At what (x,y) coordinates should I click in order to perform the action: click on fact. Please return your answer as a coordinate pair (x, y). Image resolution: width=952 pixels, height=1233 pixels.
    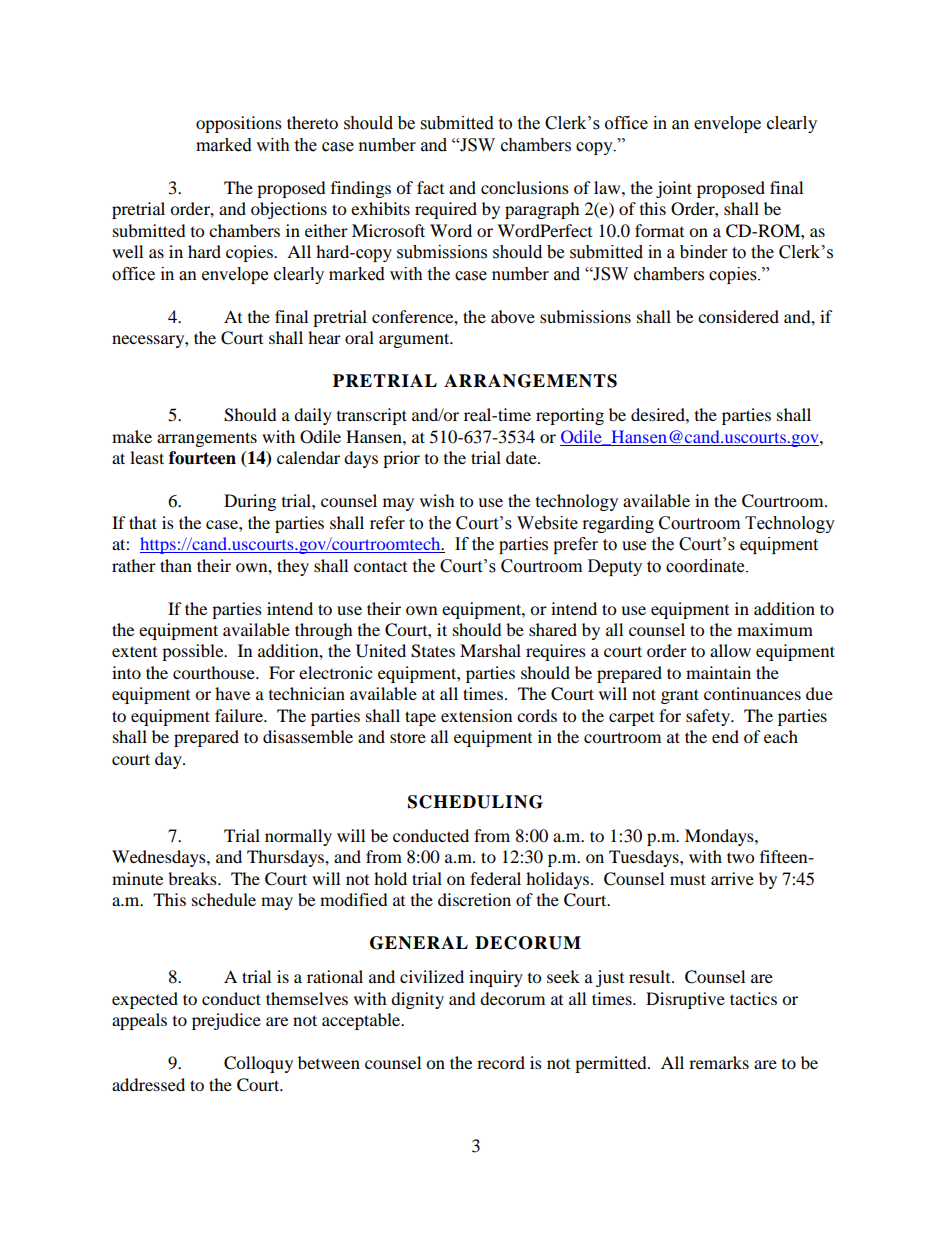
    Looking at the image, I should click on (430, 187).
